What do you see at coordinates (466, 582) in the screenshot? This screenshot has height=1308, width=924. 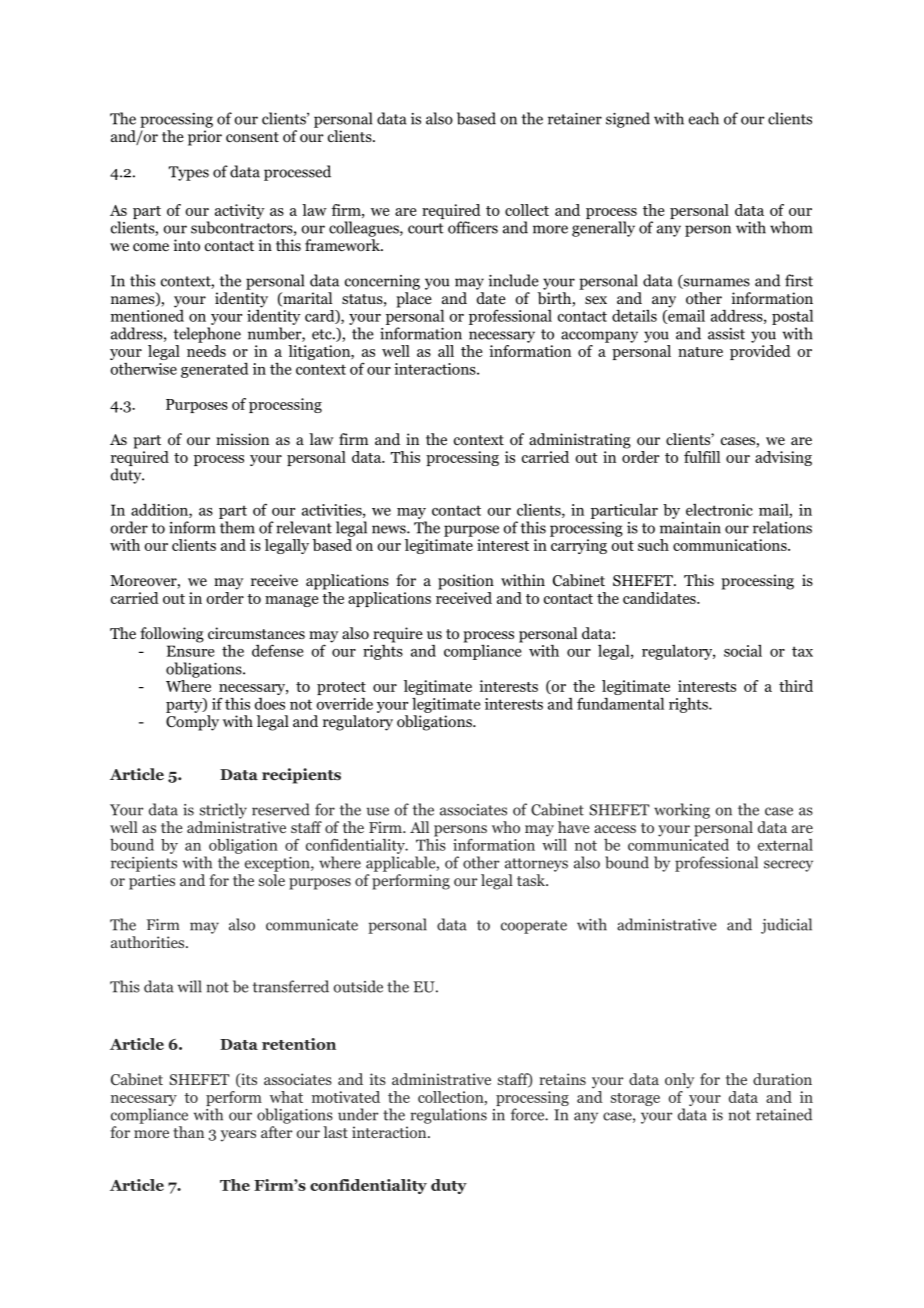 I see `position` at bounding box center [466, 582].
